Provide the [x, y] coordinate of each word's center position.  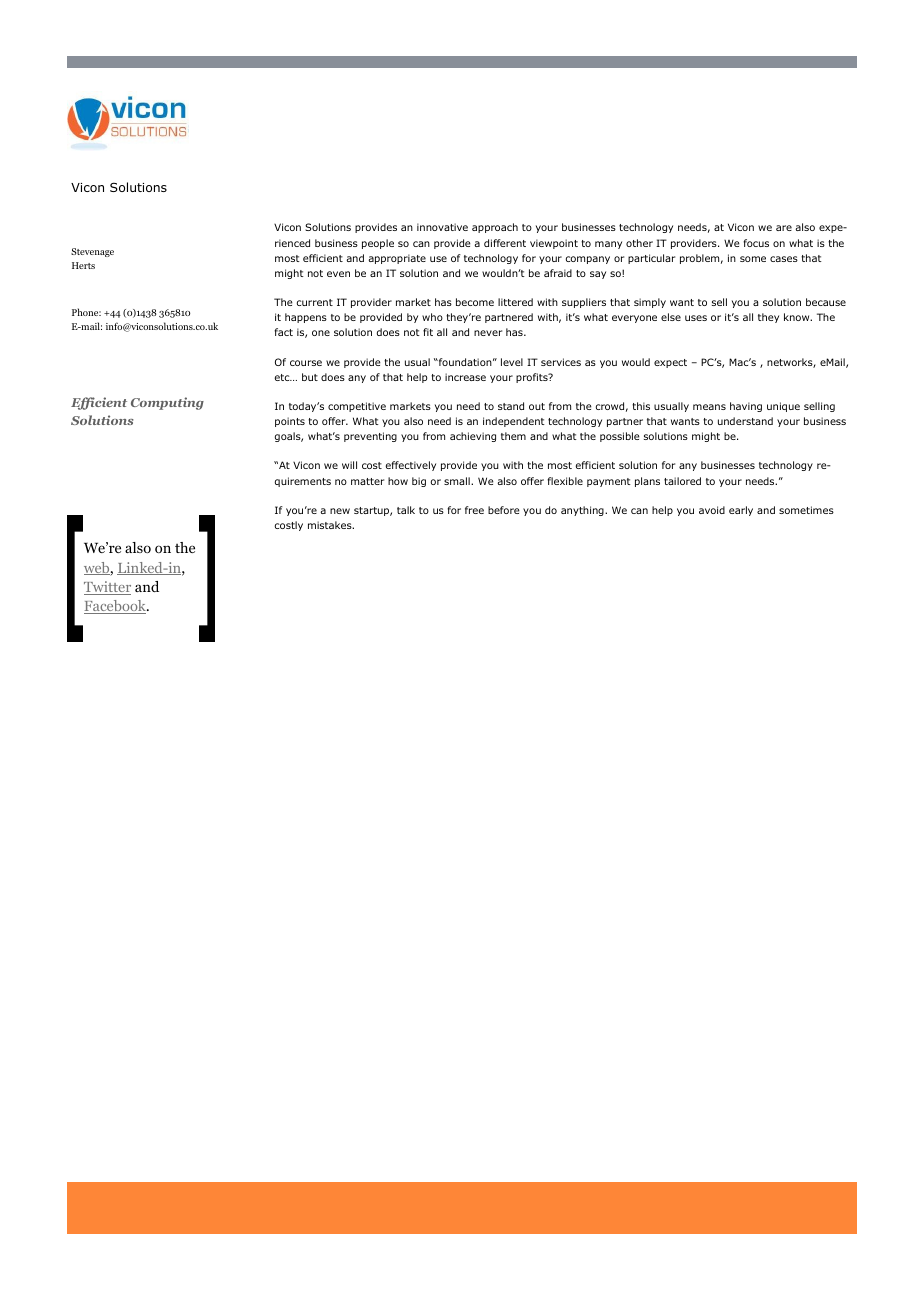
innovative [442, 227]
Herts [83, 265]
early [741, 511]
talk [406, 510]
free [474, 510]
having [746, 407]
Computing [167, 403]
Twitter [107, 588]
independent [514, 422]
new [340, 511]
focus [756, 243]
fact [283, 332]
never [488, 333]
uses [696, 318]
